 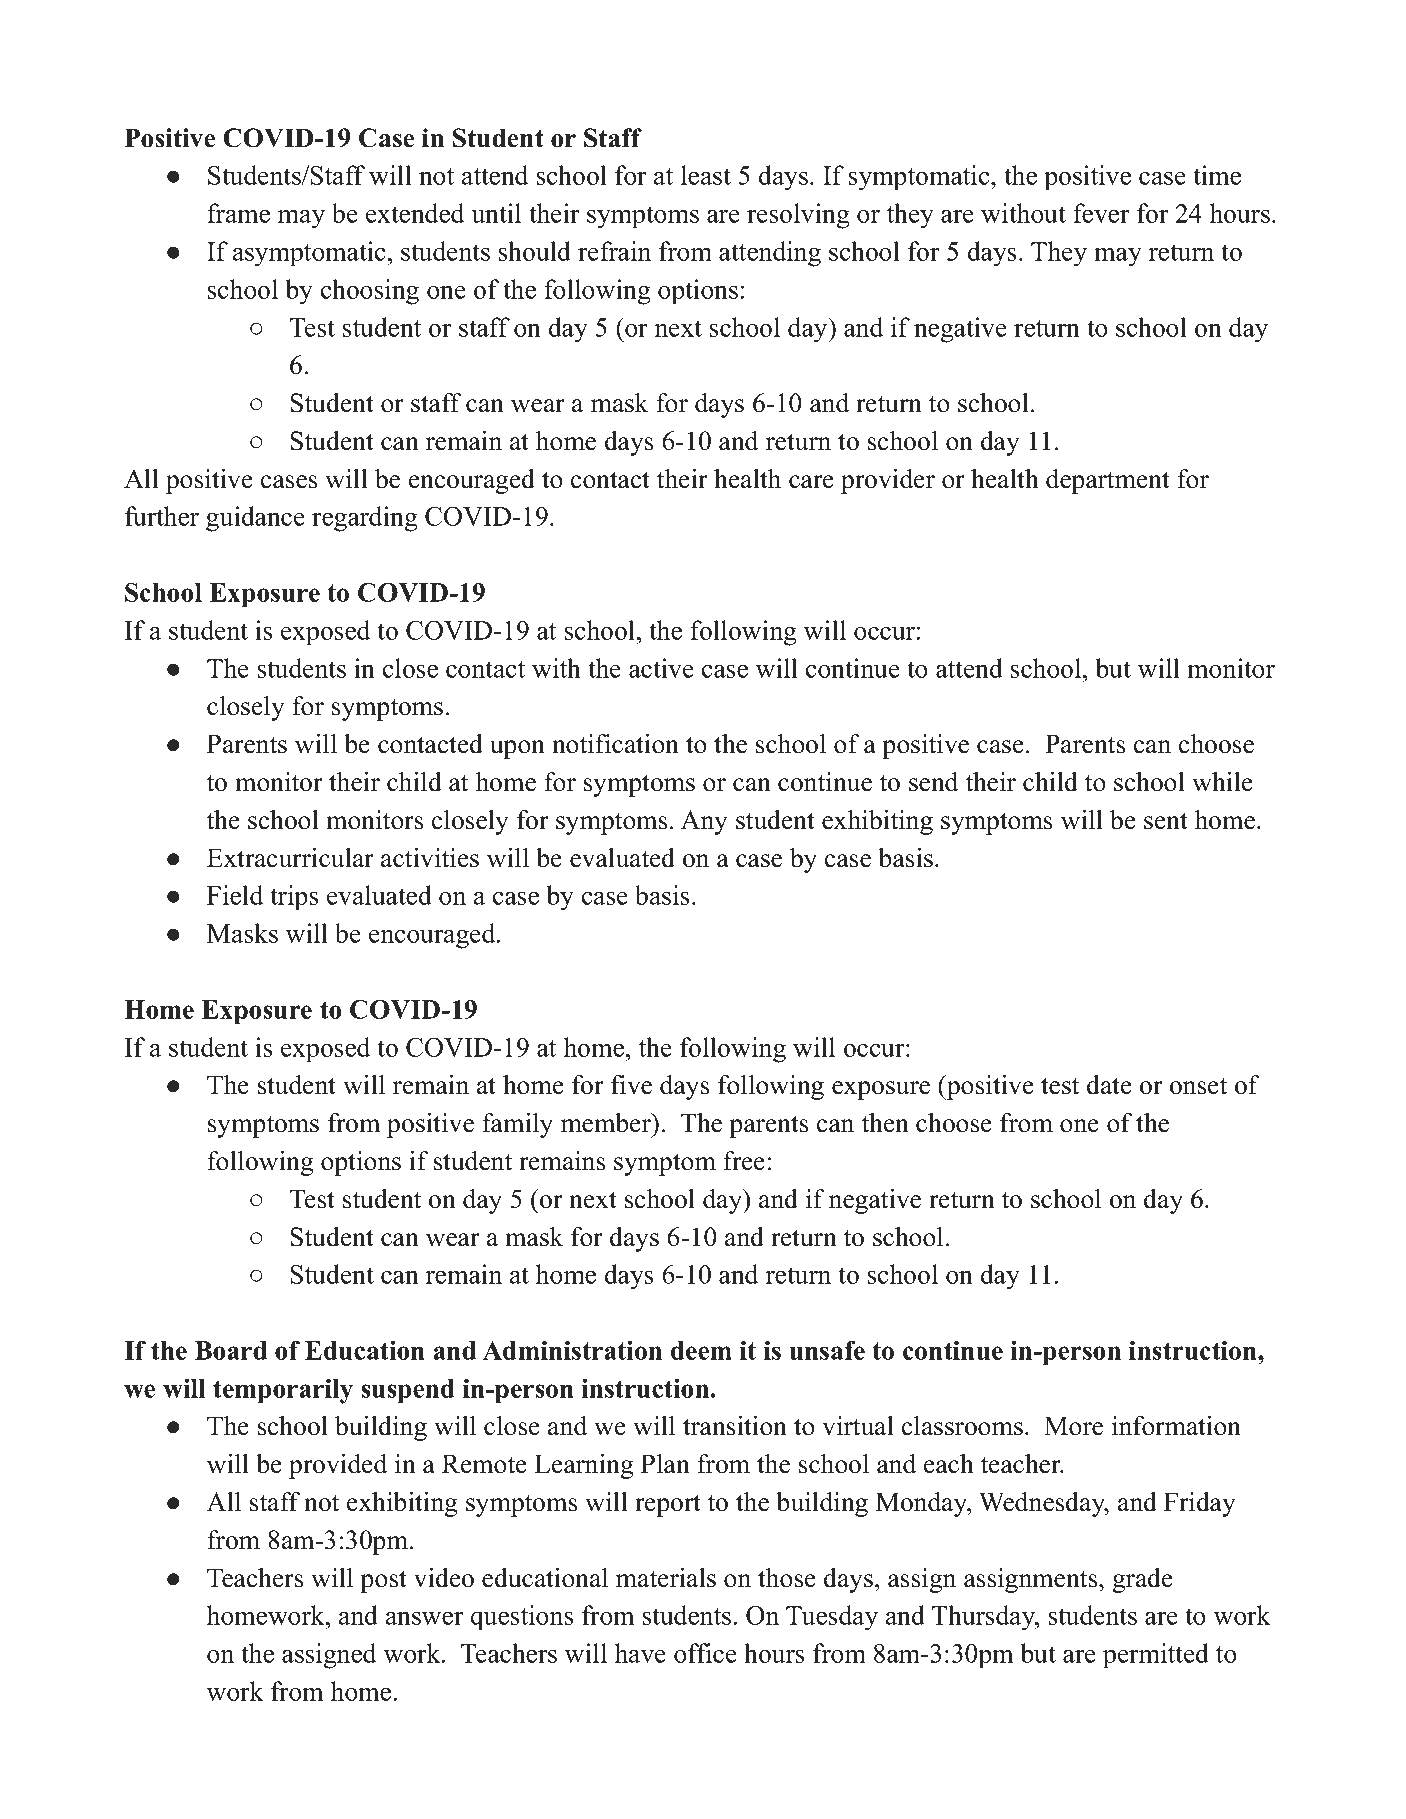 What do you see at coordinates (294, 898) in the screenshot?
I see `trips` at bounding box center [294, 898].
